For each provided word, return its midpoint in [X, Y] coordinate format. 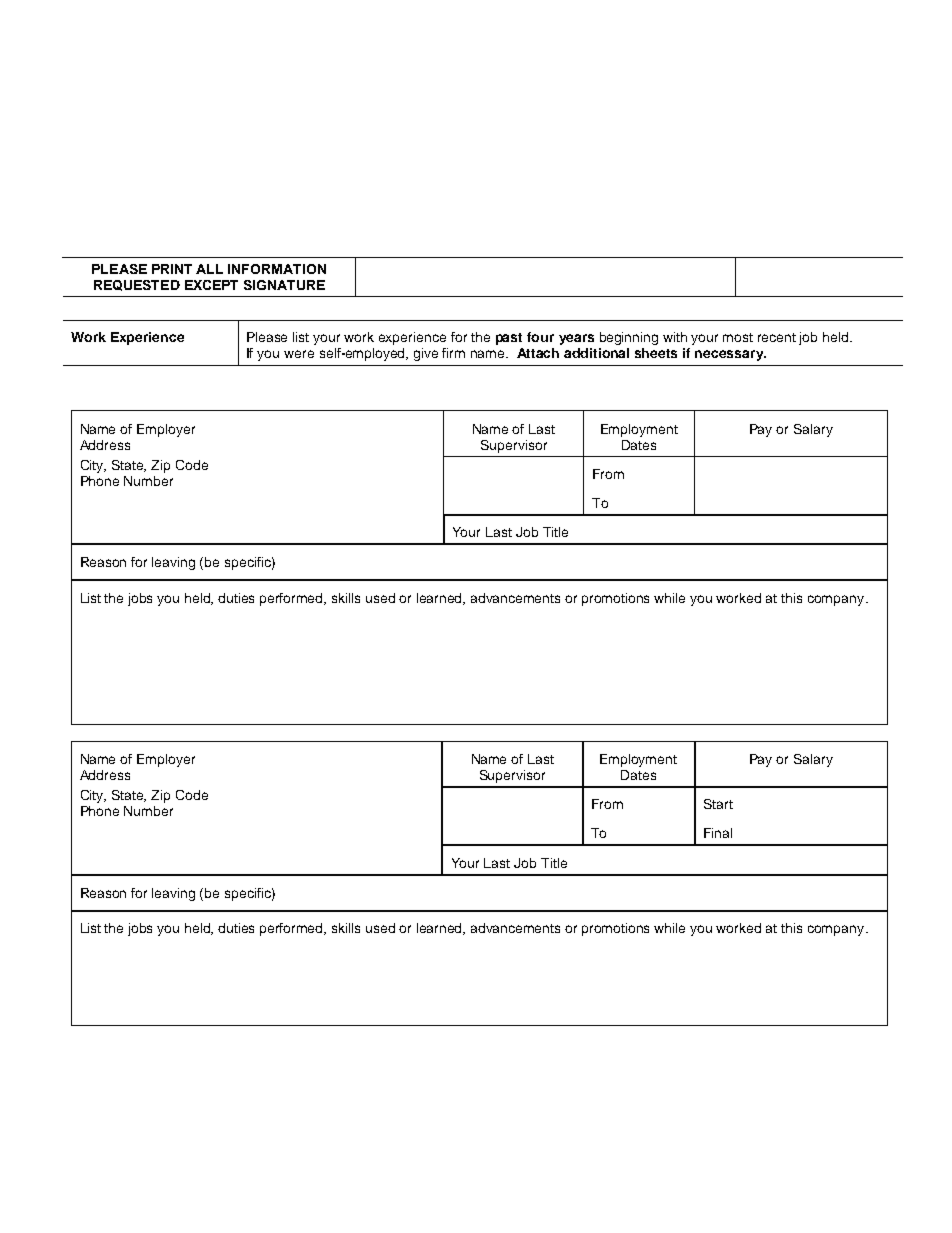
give [426, 354]
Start [718, 804]
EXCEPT [211, 285]
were [299, 354]
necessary [730, 355]
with [675, 337]
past [509, 339]
